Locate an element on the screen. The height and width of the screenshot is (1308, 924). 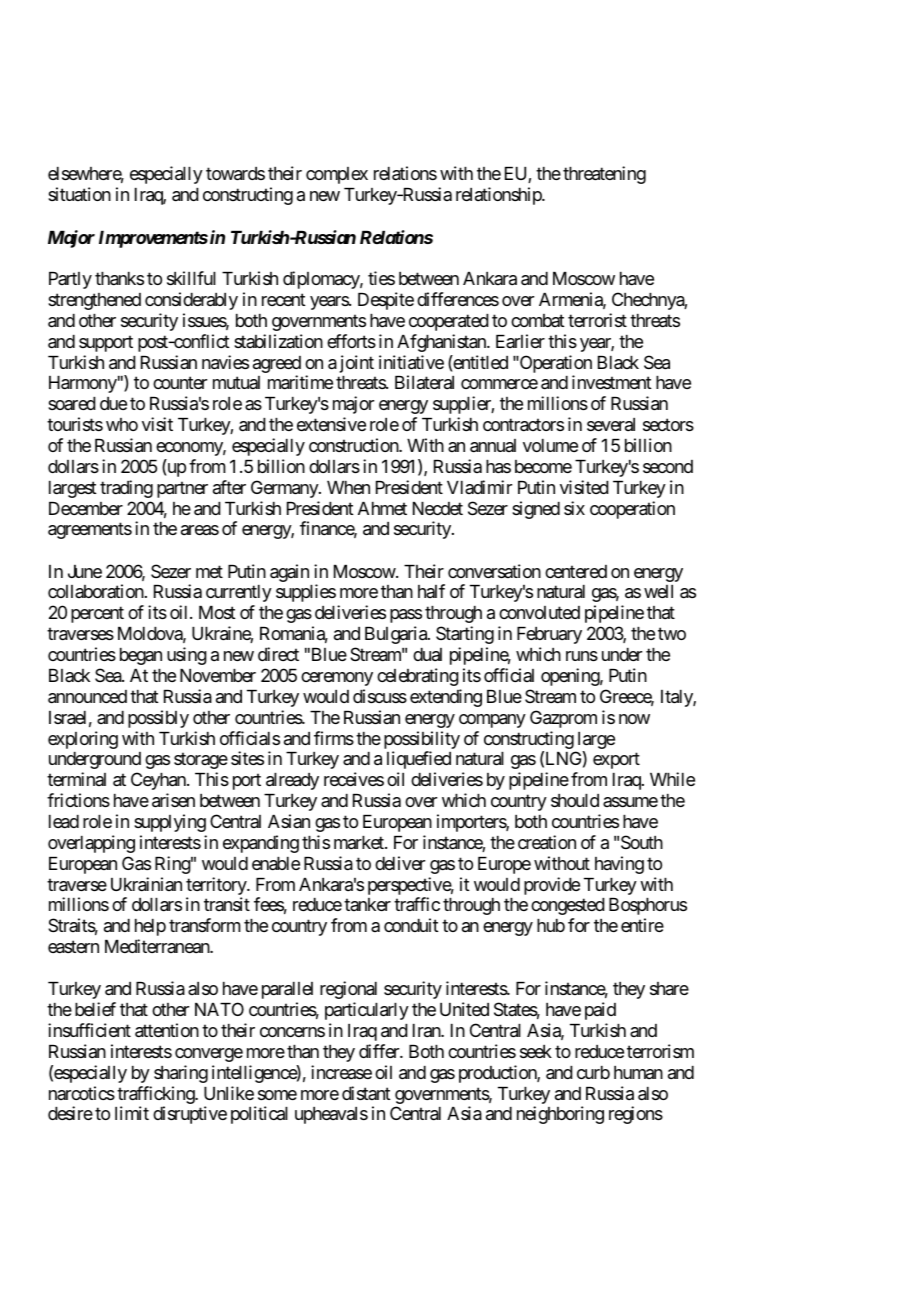
threatening is located at coordinates (604, 175).
